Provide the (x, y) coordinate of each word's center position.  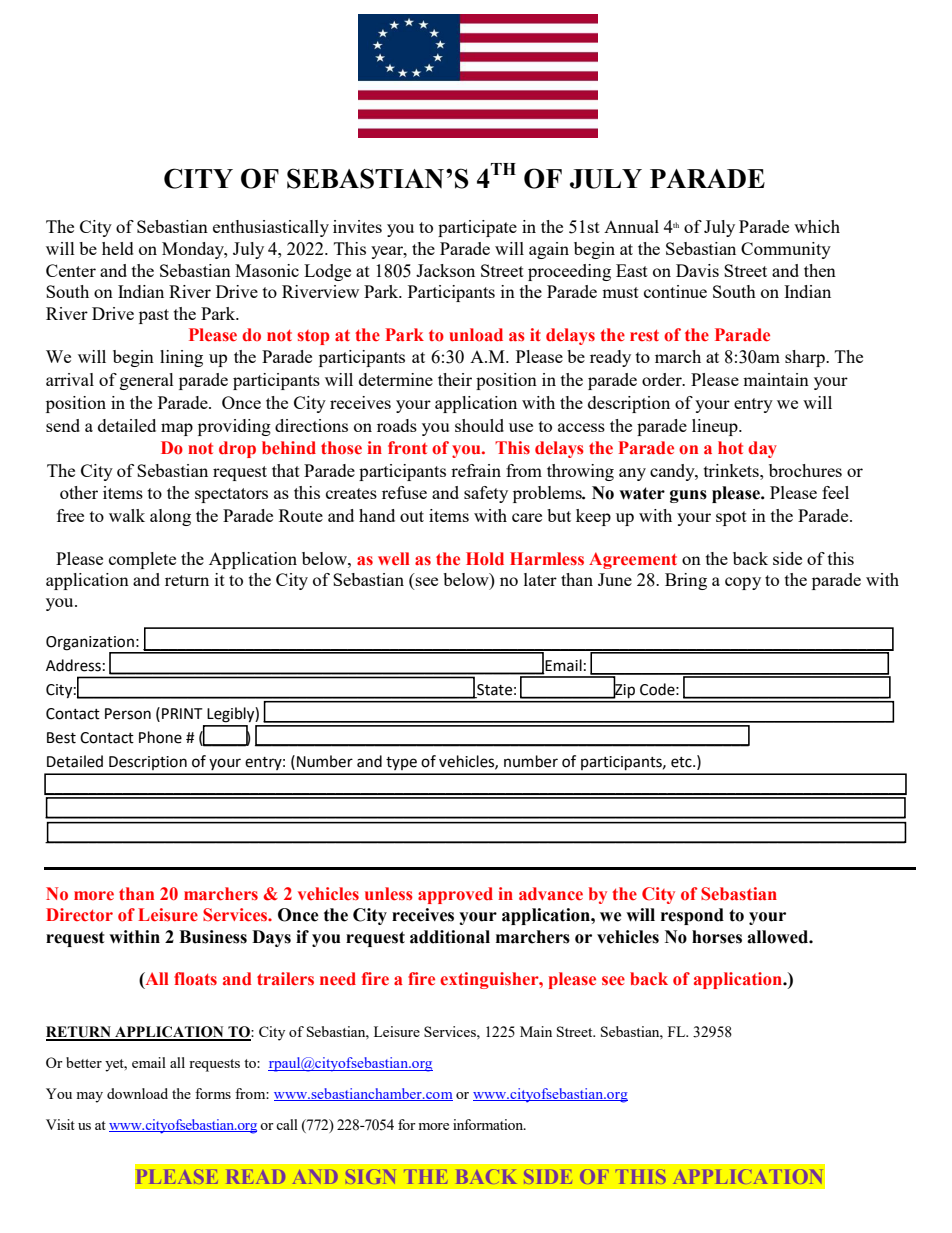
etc (682, 762)
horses (717, 937)
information (489, 1124)
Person (128, 714)
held (118, 248)
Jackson (445, 270)
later (540, 579)
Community (786, 250)
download (137, 1093)
